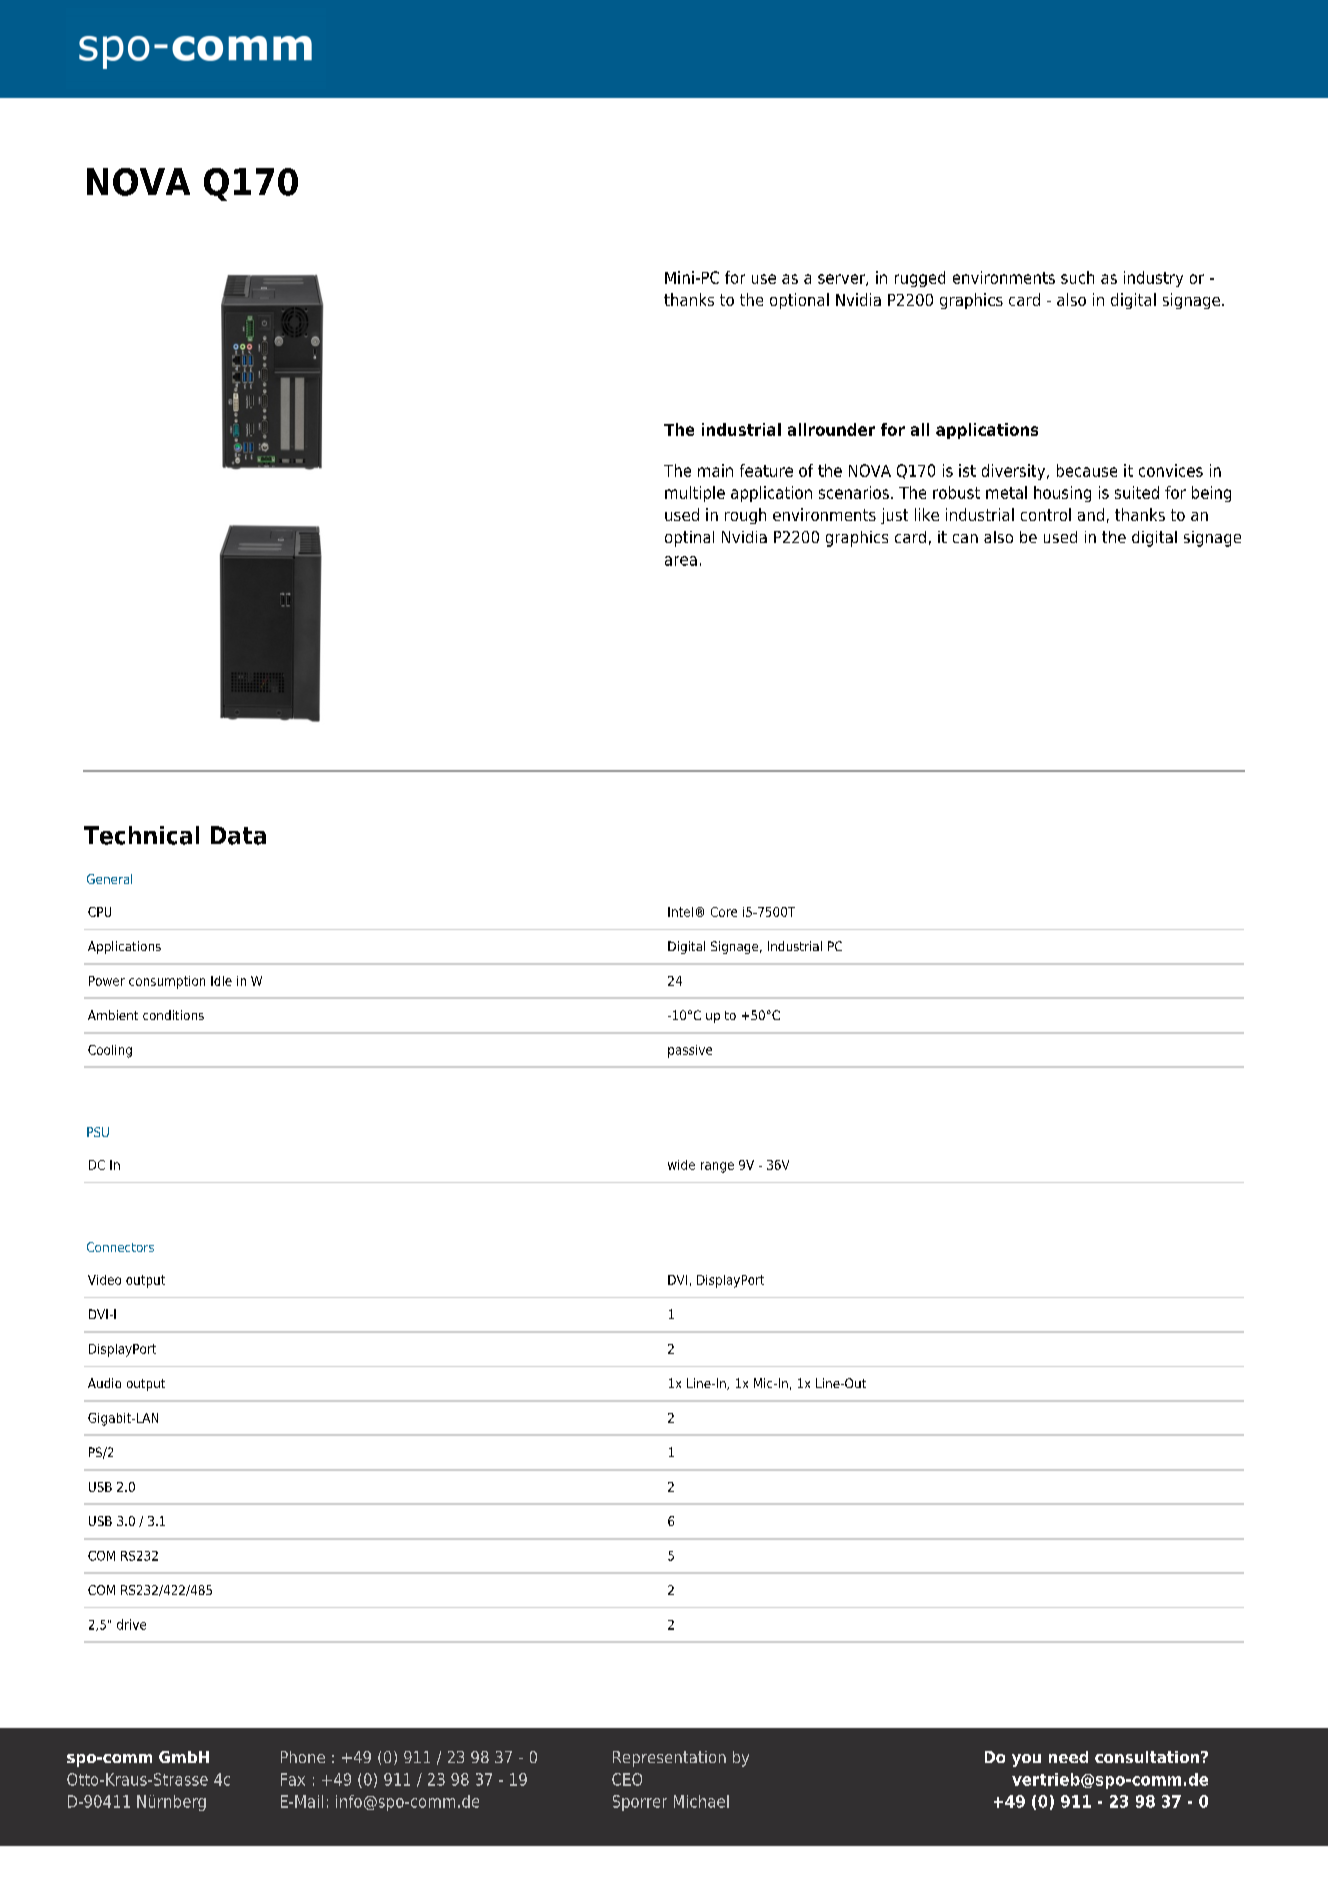 The image size is (1328, 1878). Describe the element at coordinates (695, 494) in the document. I see `multiple` at that location.
